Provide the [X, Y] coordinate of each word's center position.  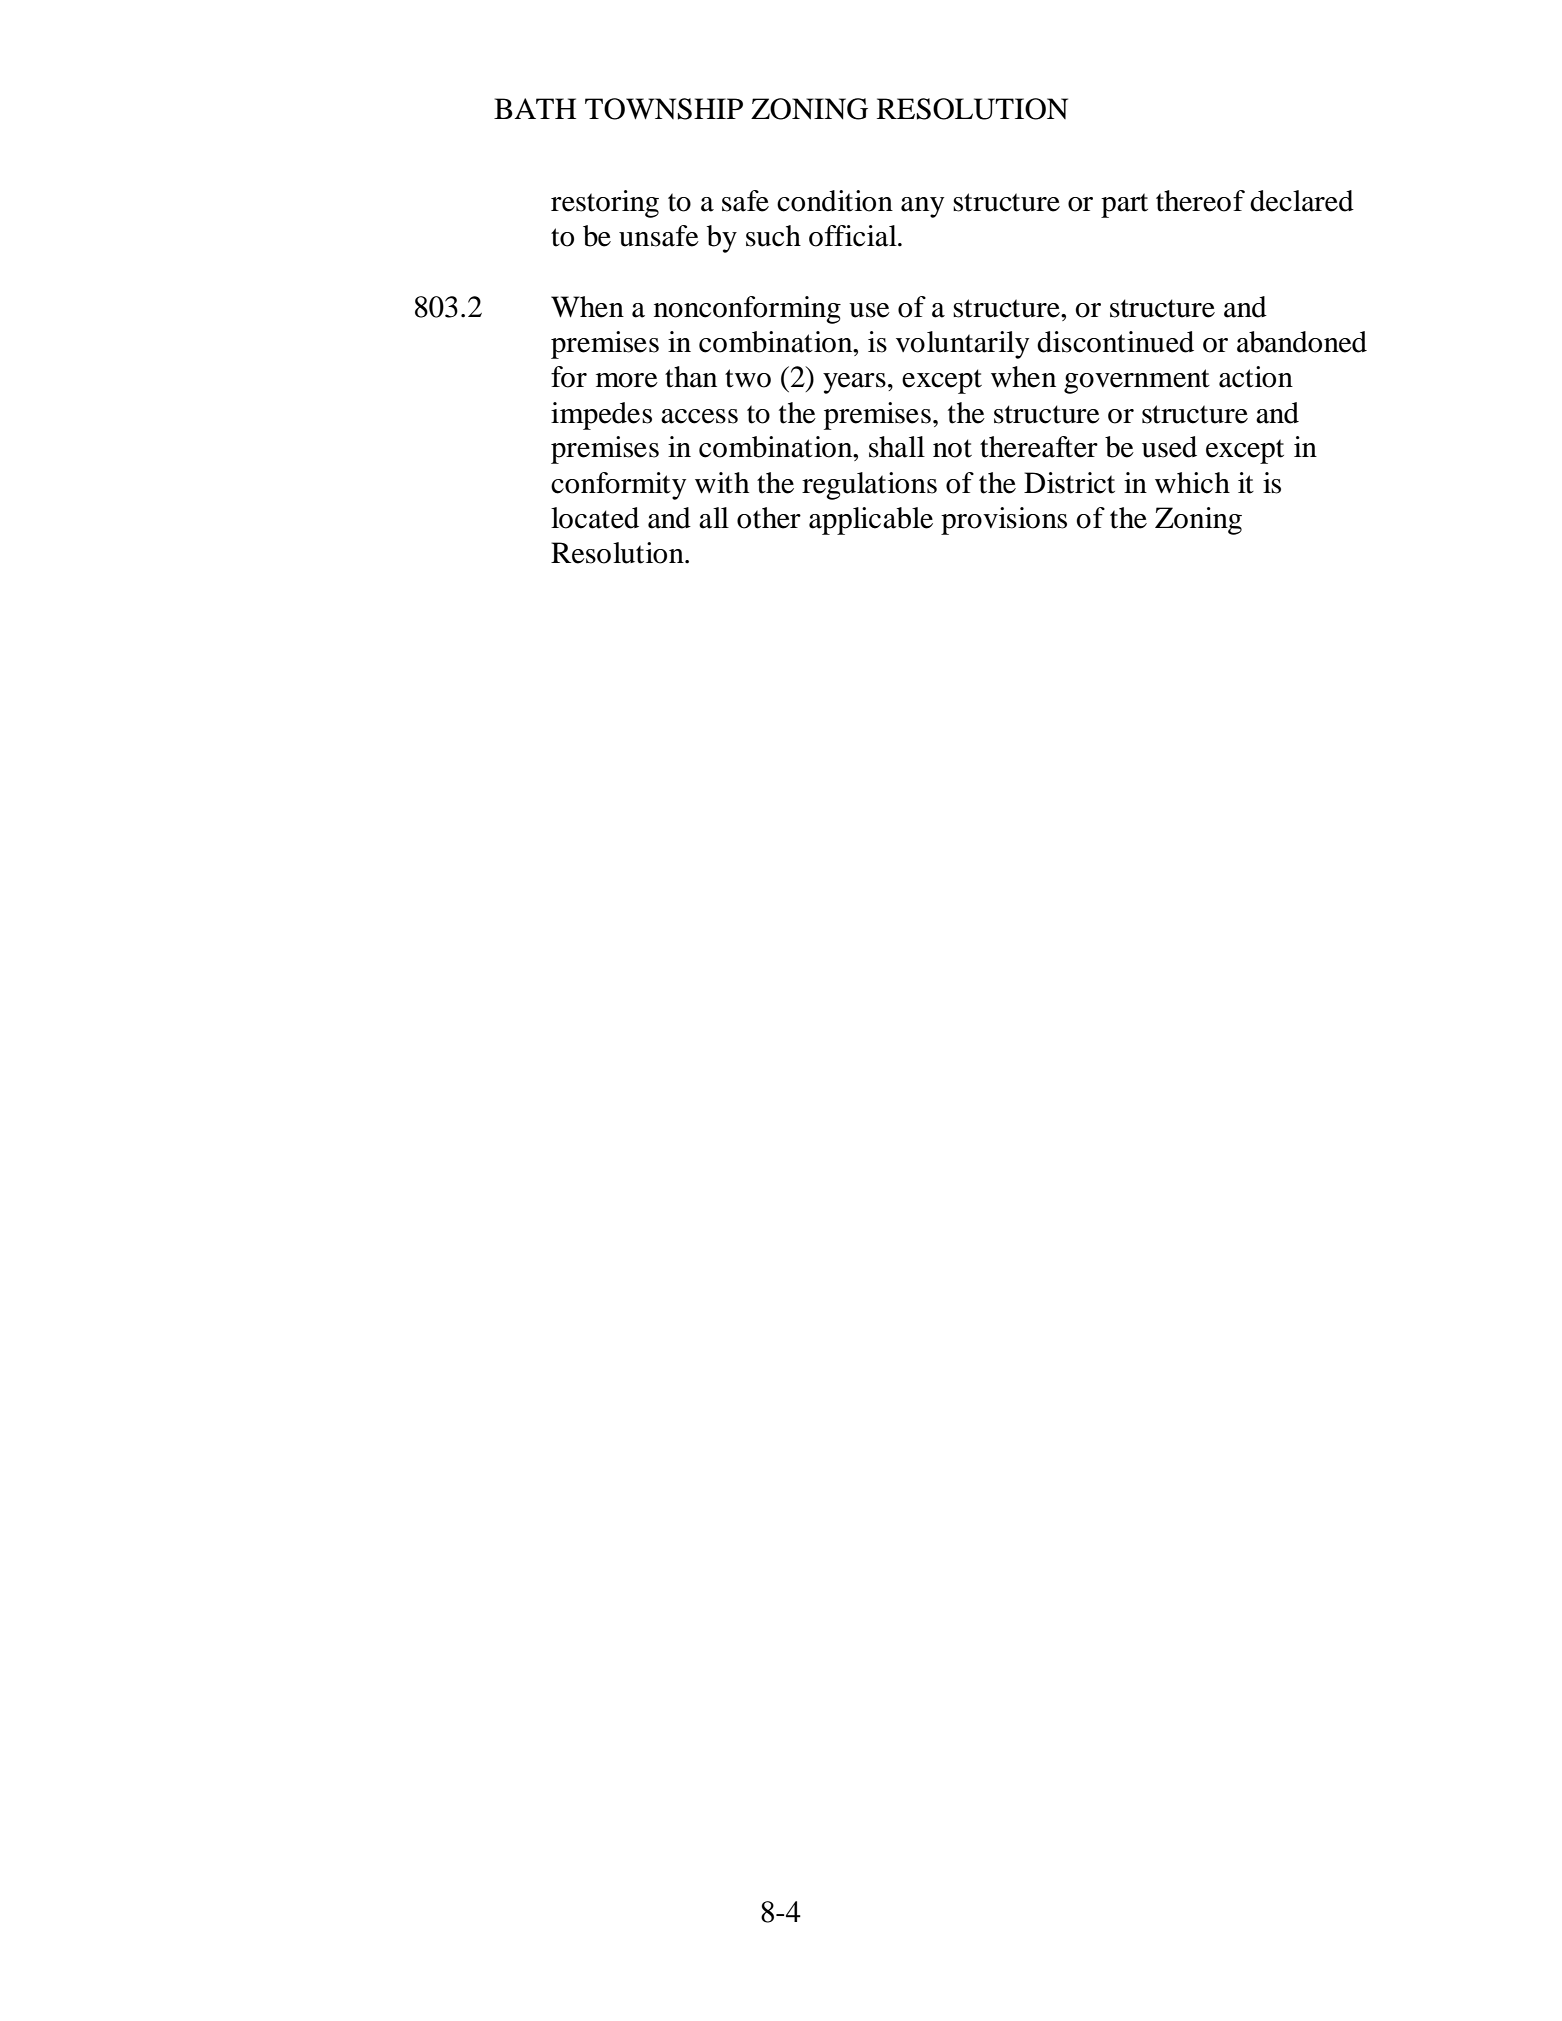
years [854, 383]
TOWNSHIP [664, 109]
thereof [1200, 201]
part [1124, 205]
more [627, 380]
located [595, 518]
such [773, 236]
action [1256, 377]
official [854, 236]
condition [835, 201]
